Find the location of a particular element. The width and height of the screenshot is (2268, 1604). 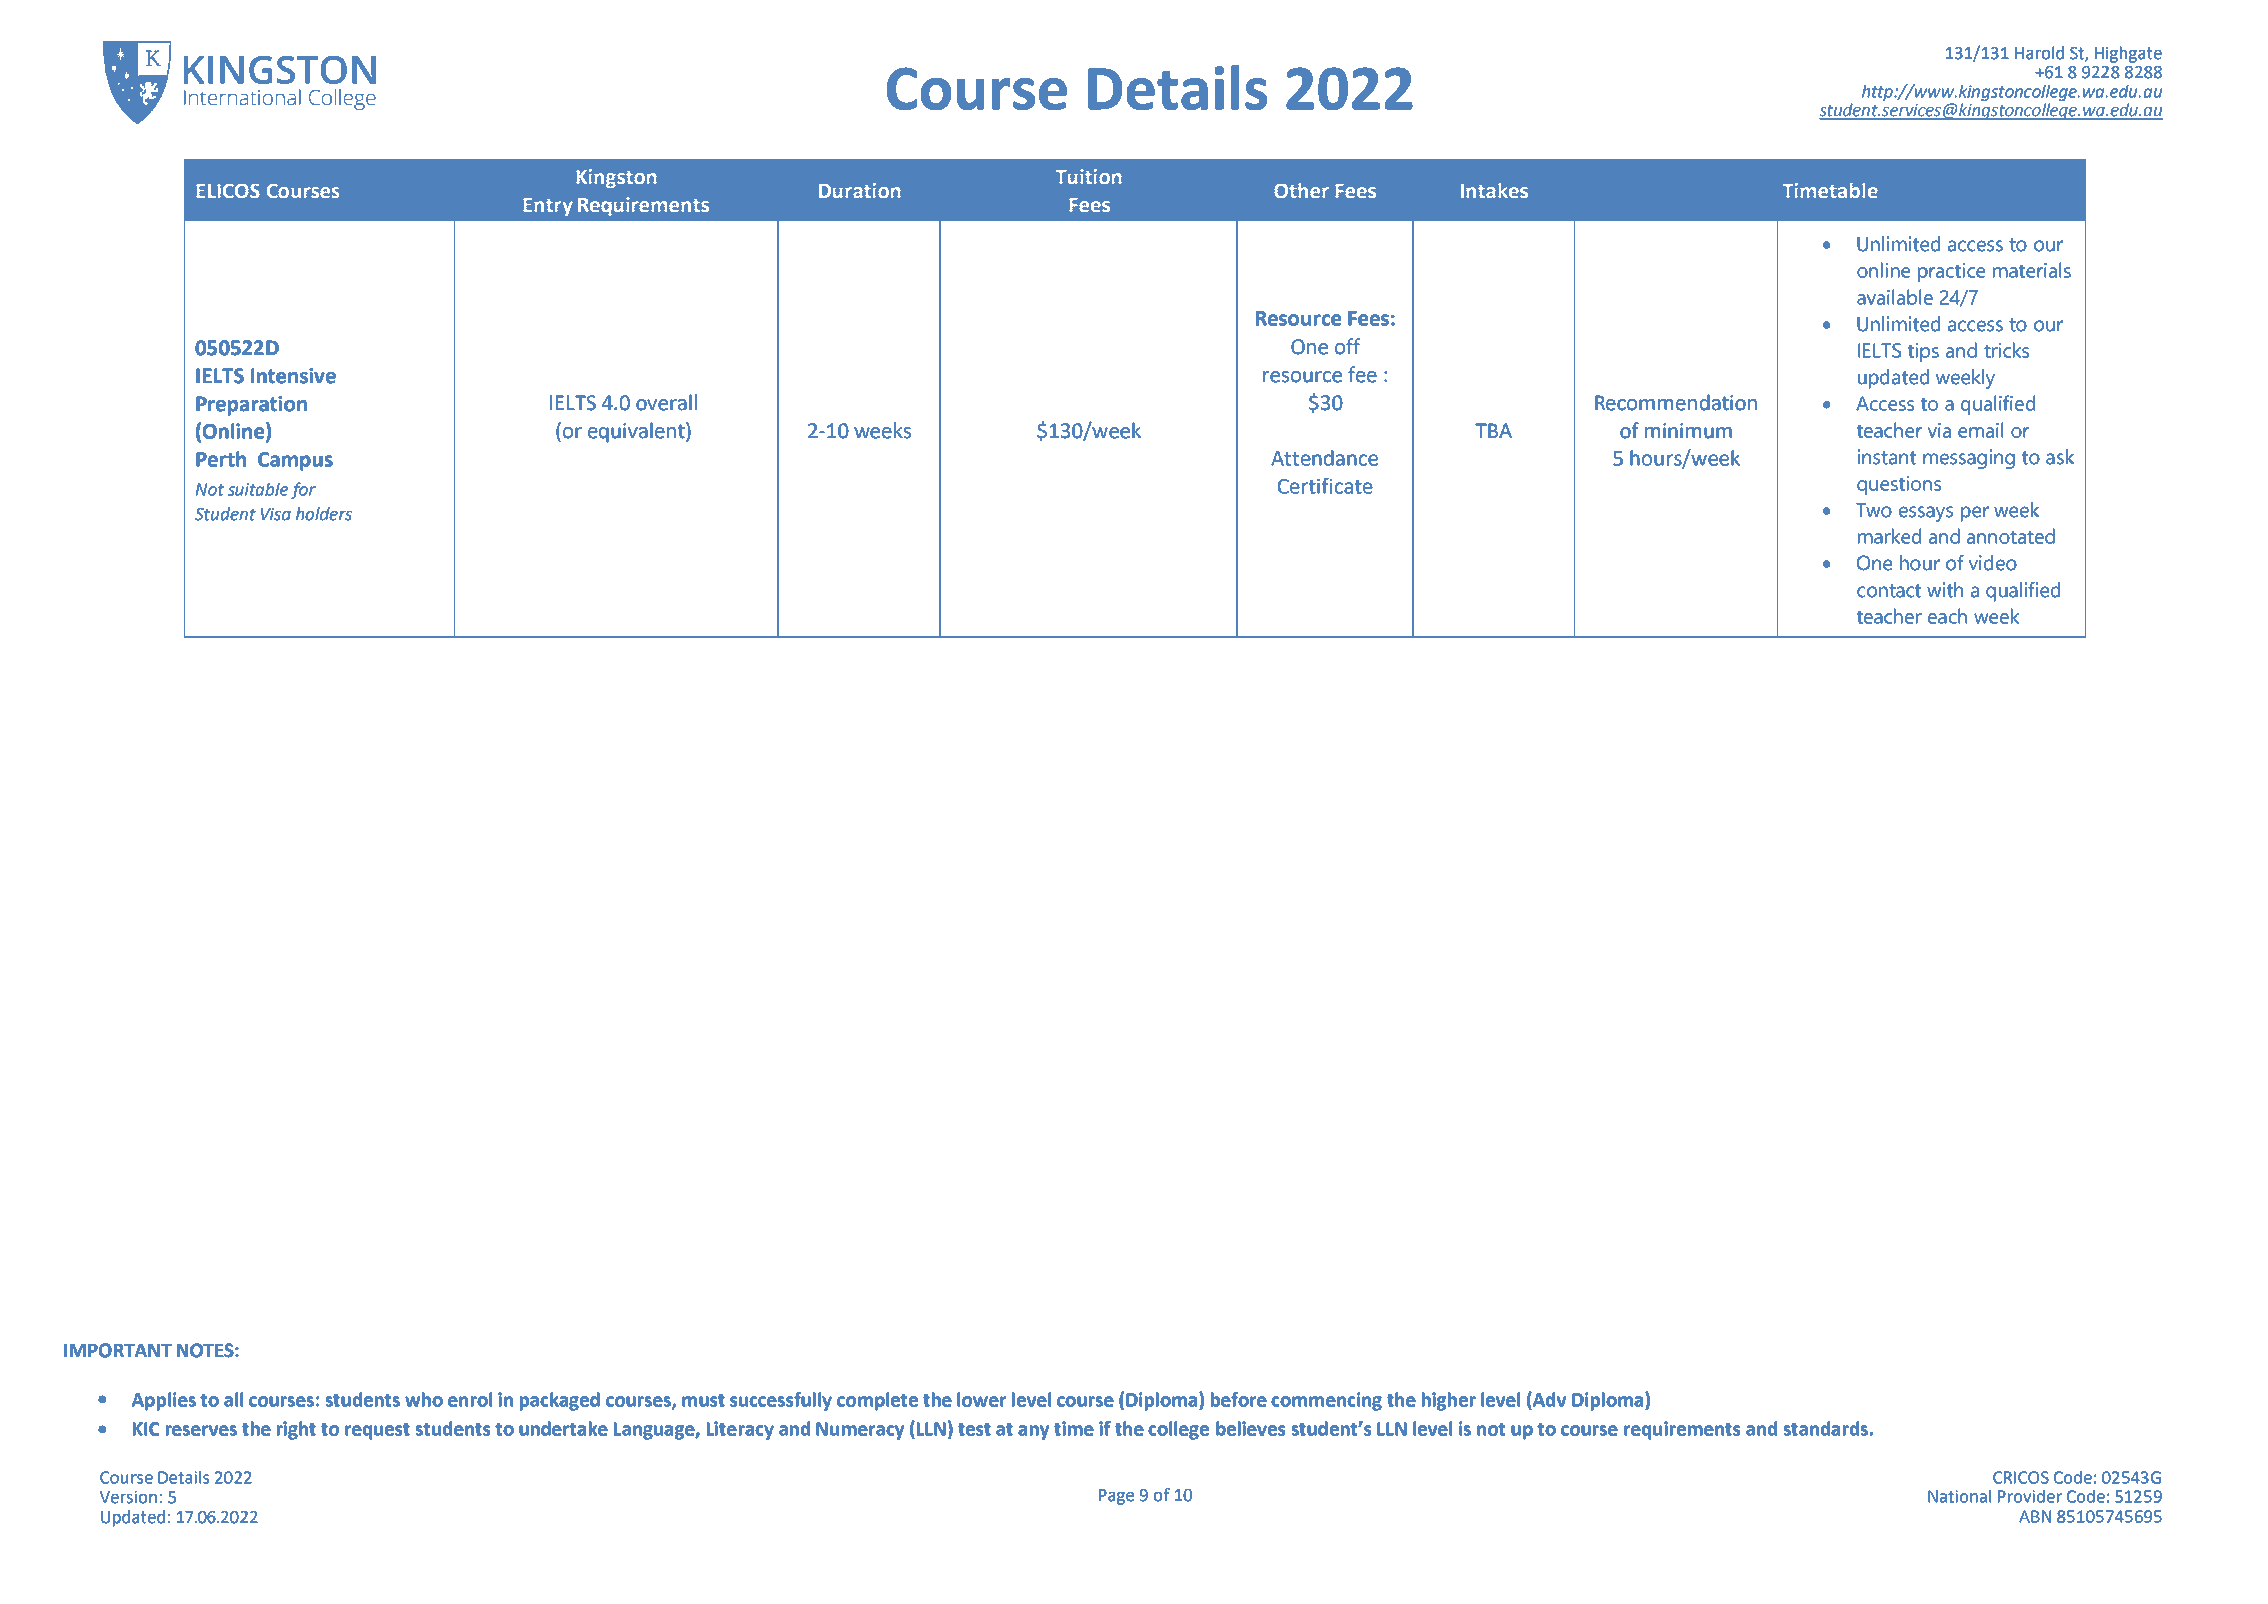

Entry is located at coordinates (548, 207).
